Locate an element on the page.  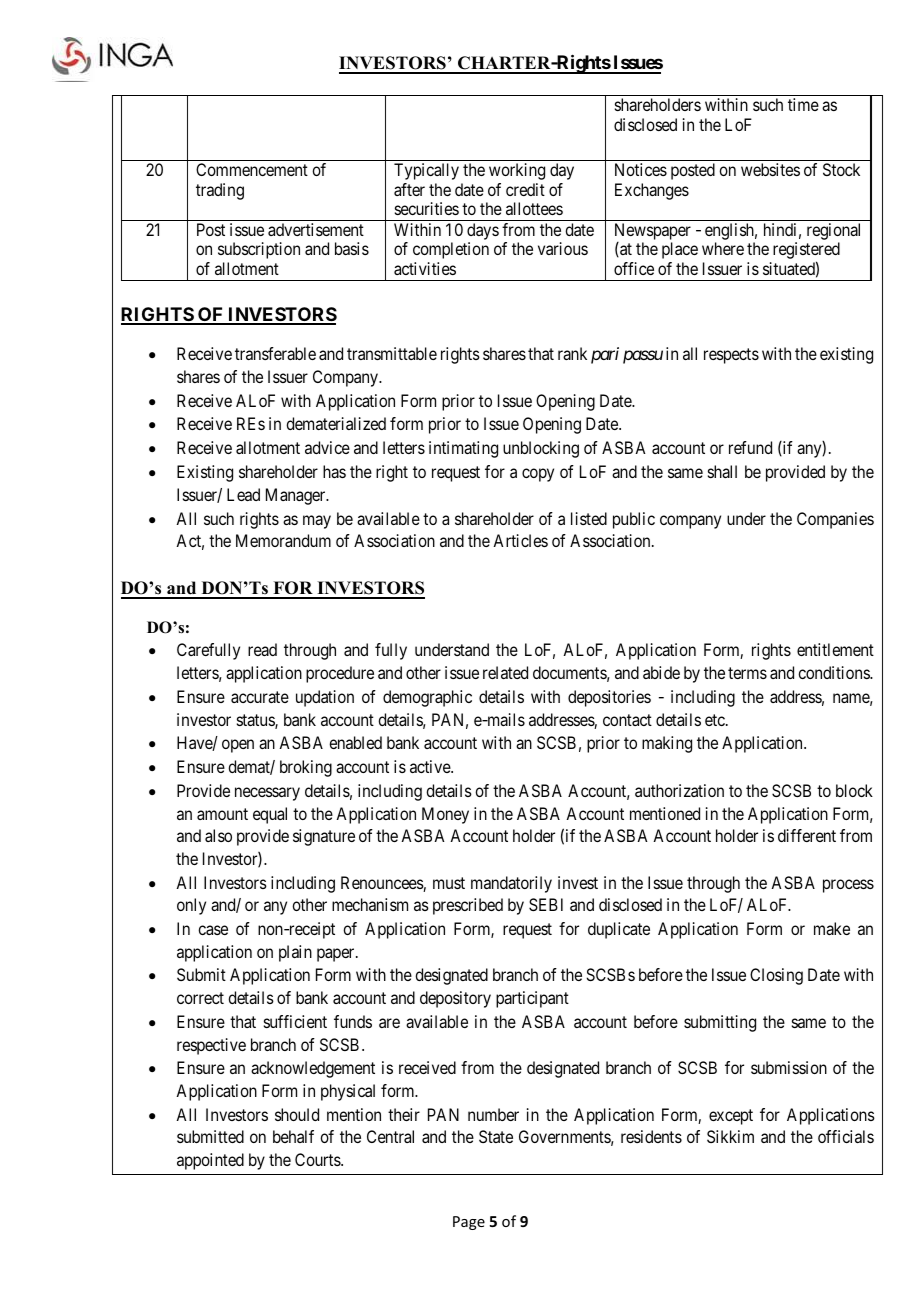
plain is located at coordinates (295, 953).
